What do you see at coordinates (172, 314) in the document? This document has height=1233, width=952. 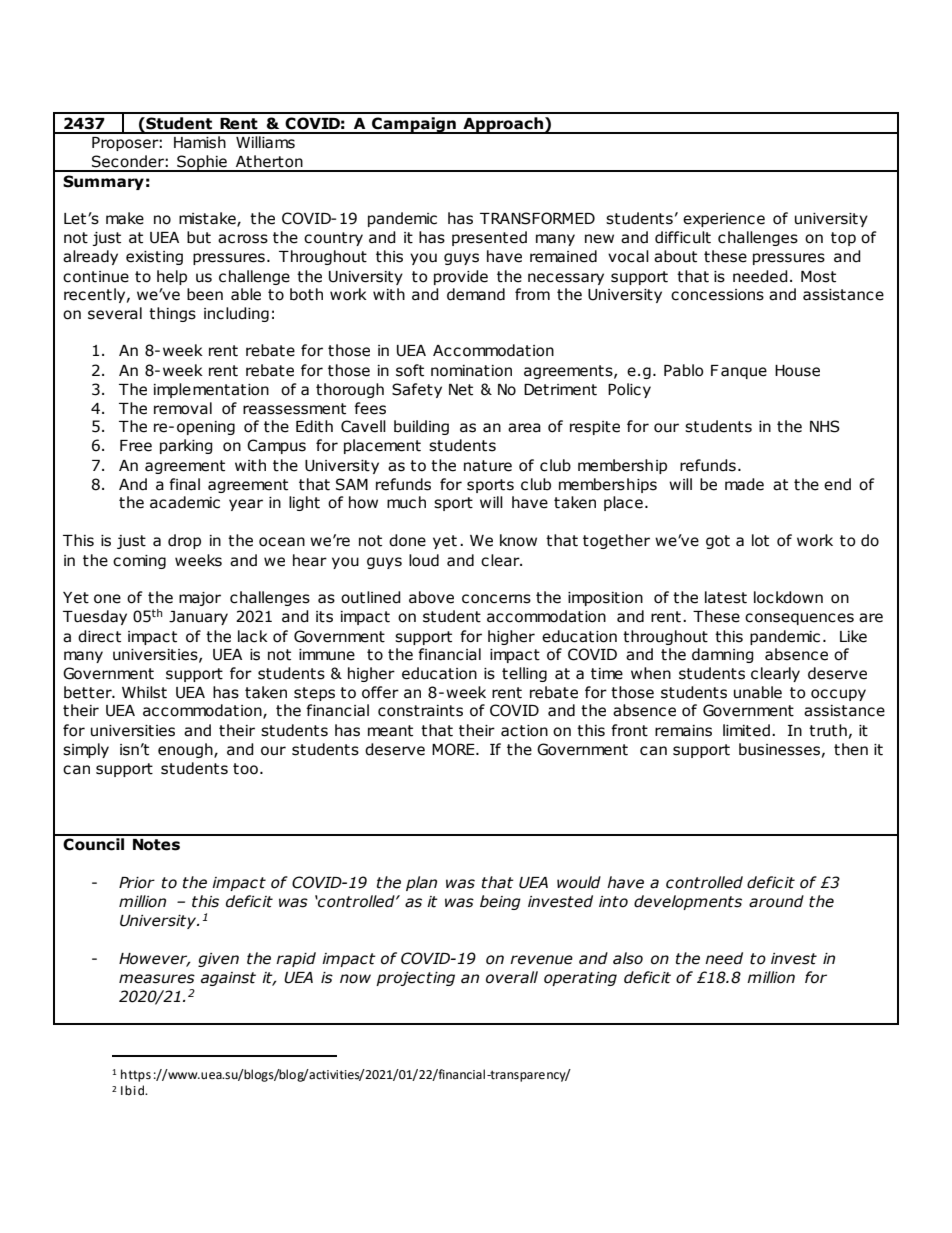 I see `things` at bounding box center [172, 314].
